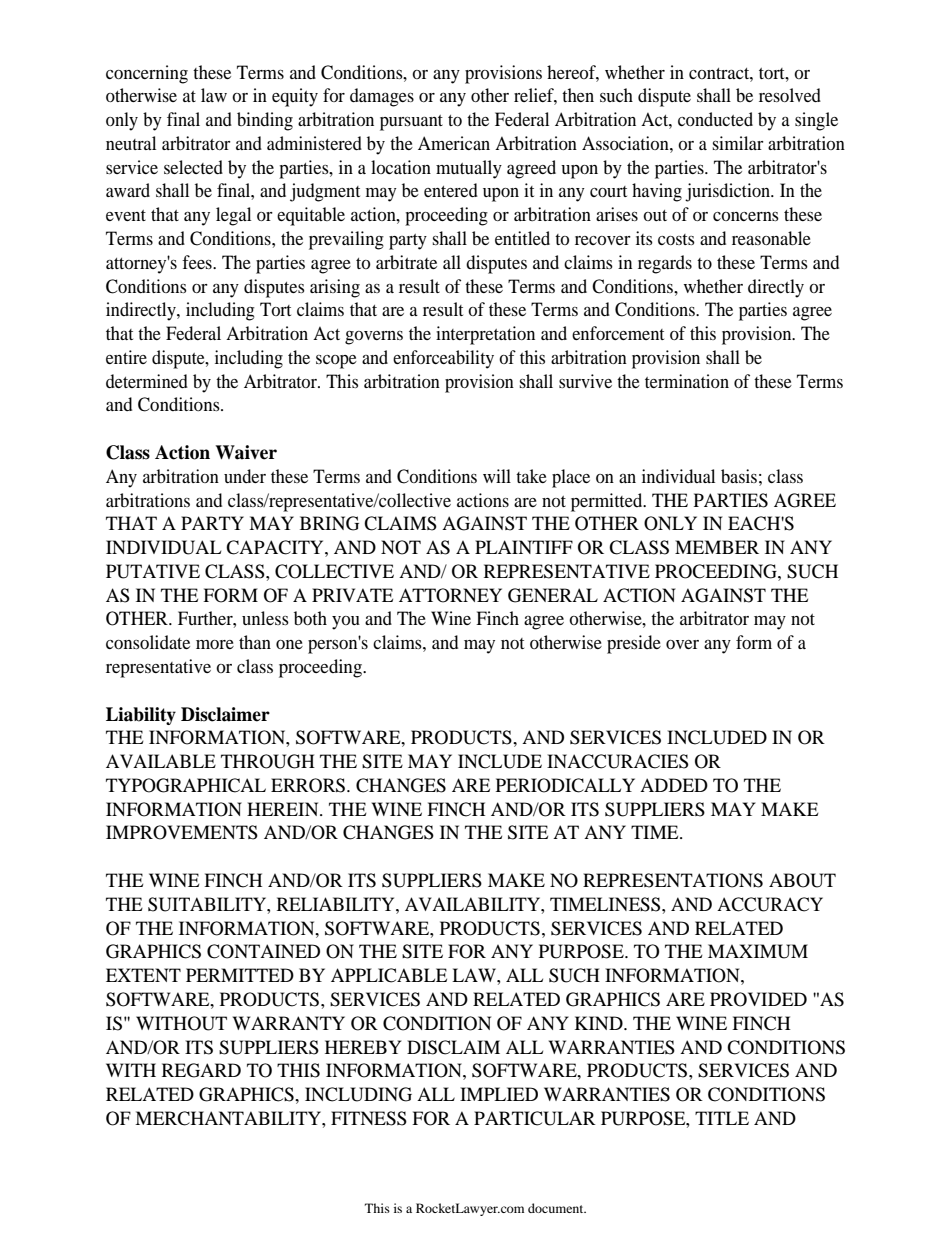 The height and width of the screenshot is (1233, 952). I want to click on more, so click(215, 644).
